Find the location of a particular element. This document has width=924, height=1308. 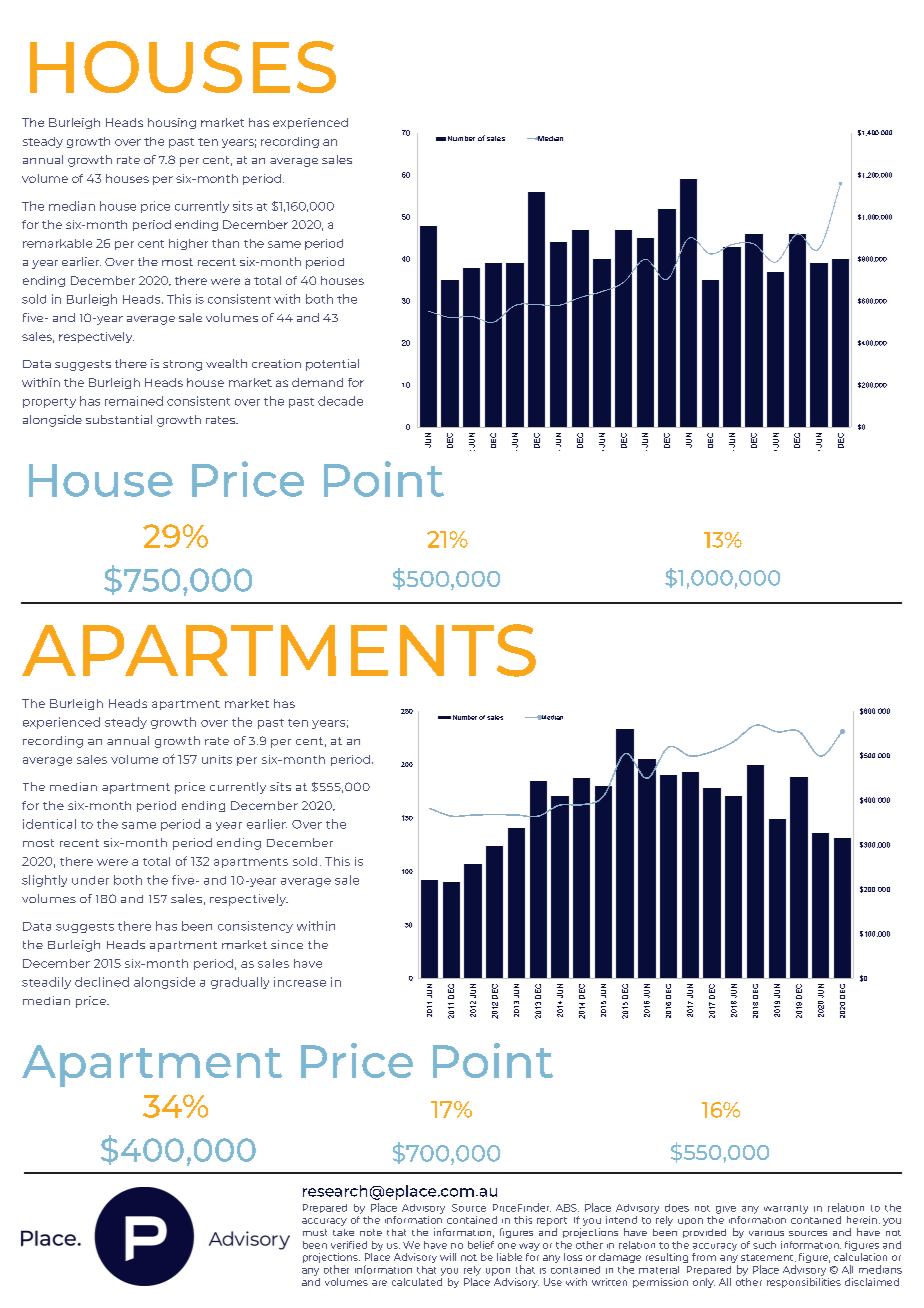

must is located at coordinates (315, 1232).
